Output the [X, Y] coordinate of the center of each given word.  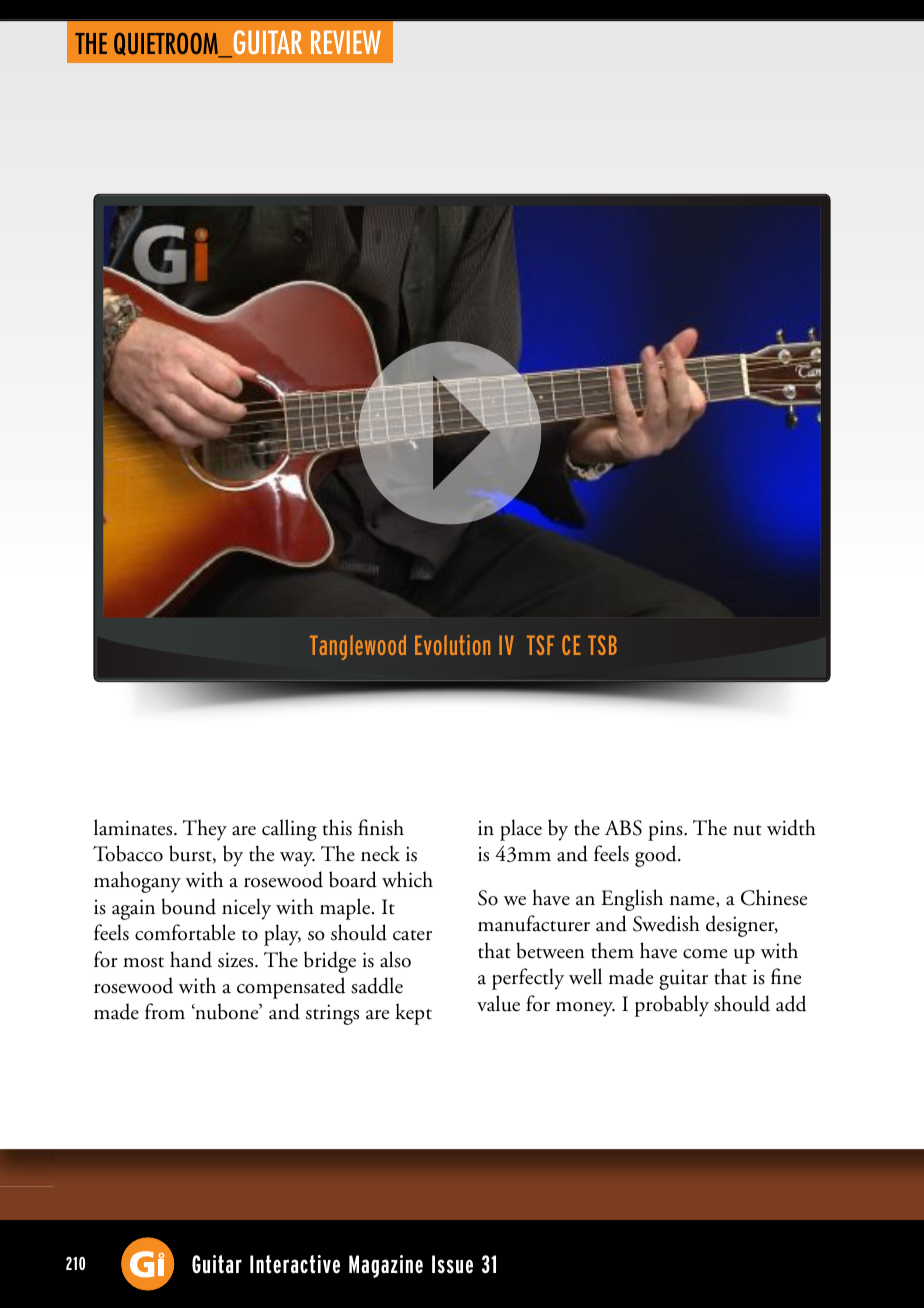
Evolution [452, 645]
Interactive [295, 1264]
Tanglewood [358, 647]
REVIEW [346, 42]
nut [747, 830]
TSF [540, 645]
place [521, 830]
